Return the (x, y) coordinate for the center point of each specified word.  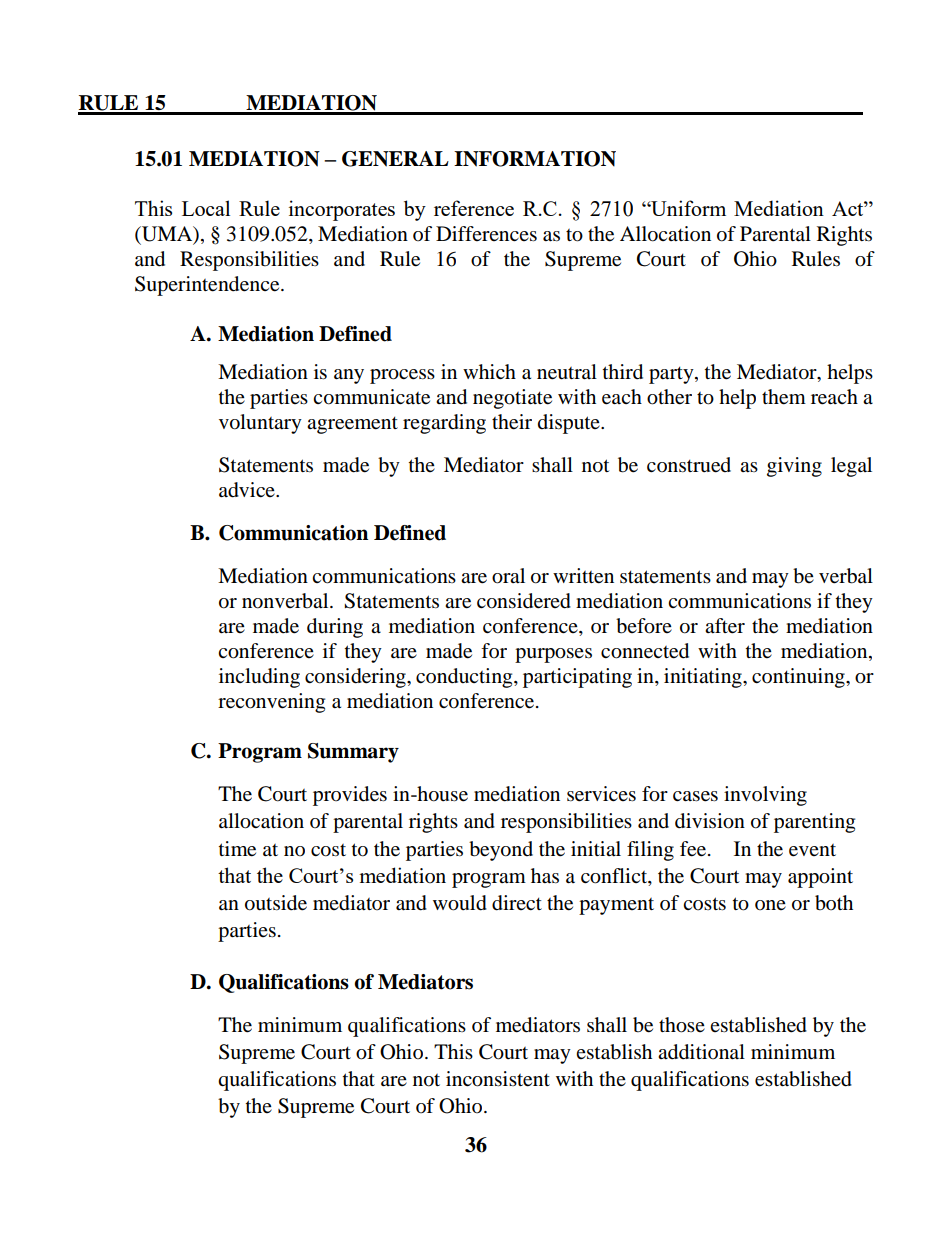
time (237, 849)
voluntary (260, 424)
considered (524, 601)
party (672, 375)
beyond (501, 851)
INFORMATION (535, 159)
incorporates (342, 210)
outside (276, 903)
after (725, 626)
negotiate (512, 399)
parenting (814, 823)
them (784, 397)
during (335, 628)
